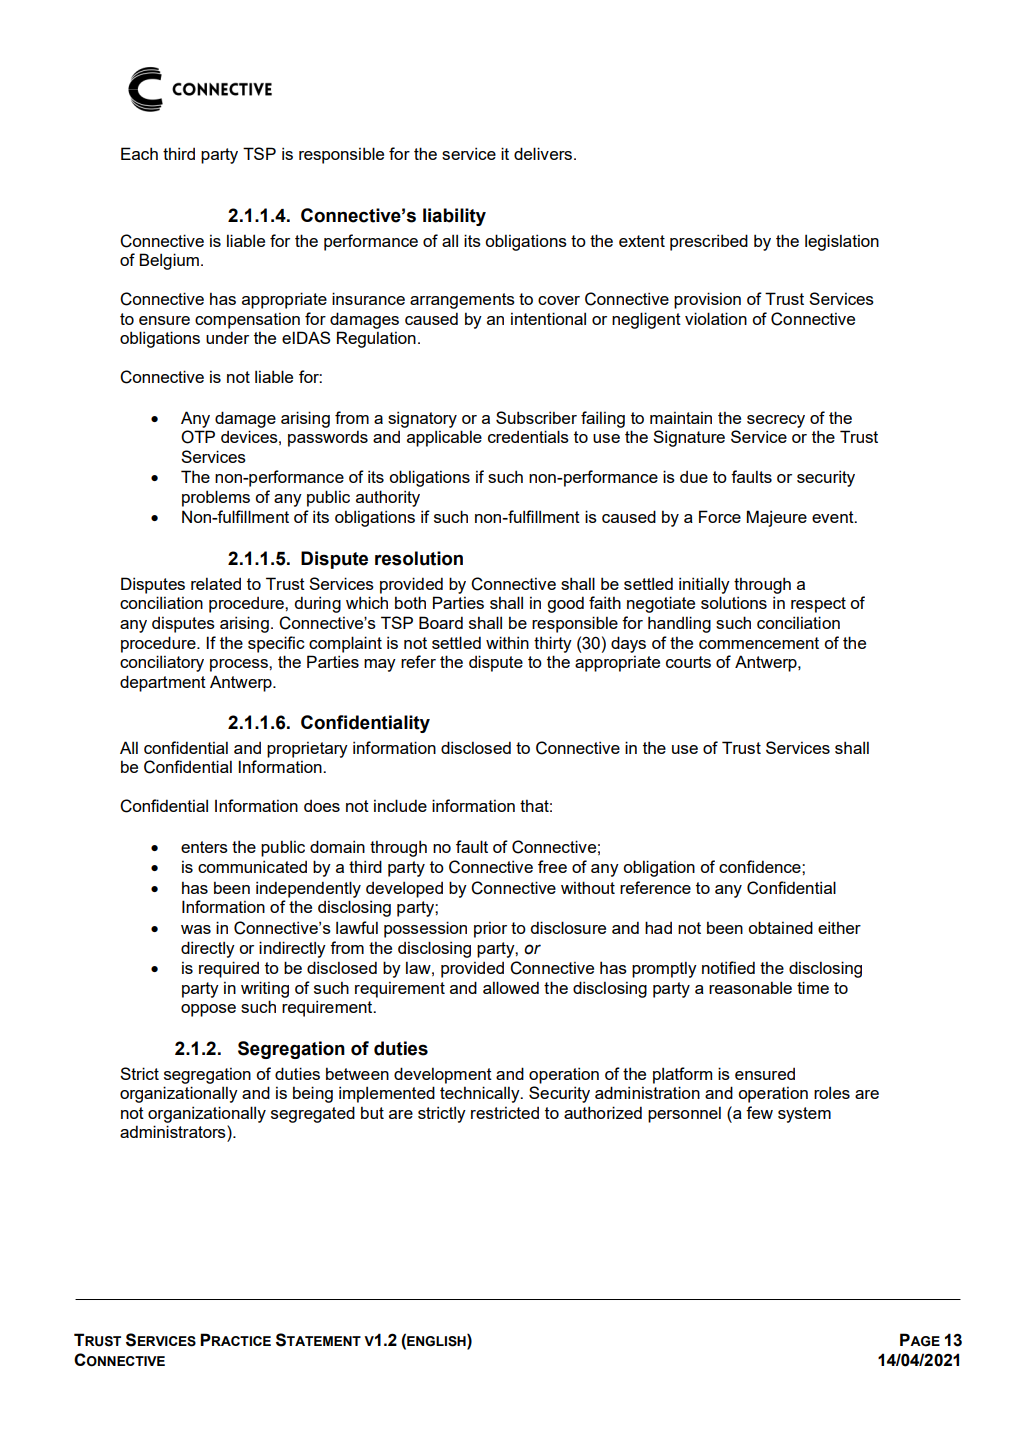  I want to click on within, so click(507, 642).
